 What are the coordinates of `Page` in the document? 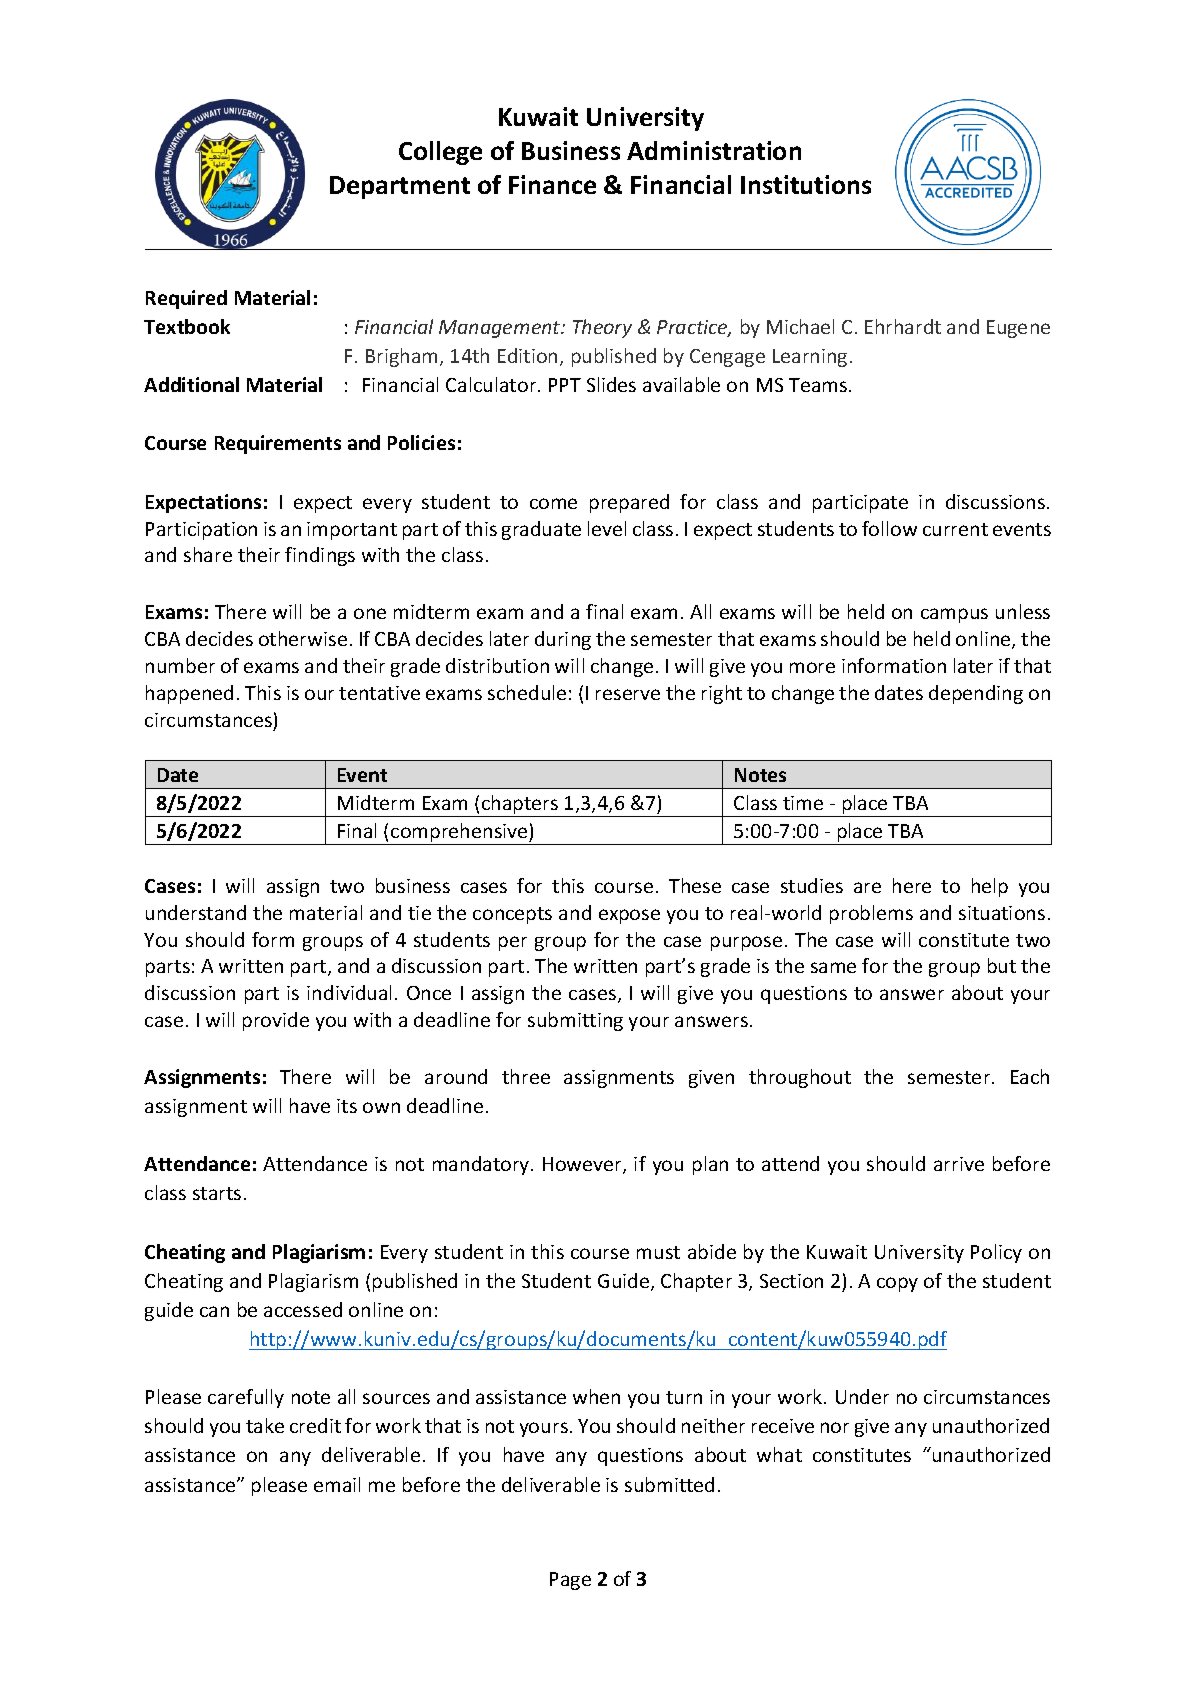 It's located at (570, 1581).
